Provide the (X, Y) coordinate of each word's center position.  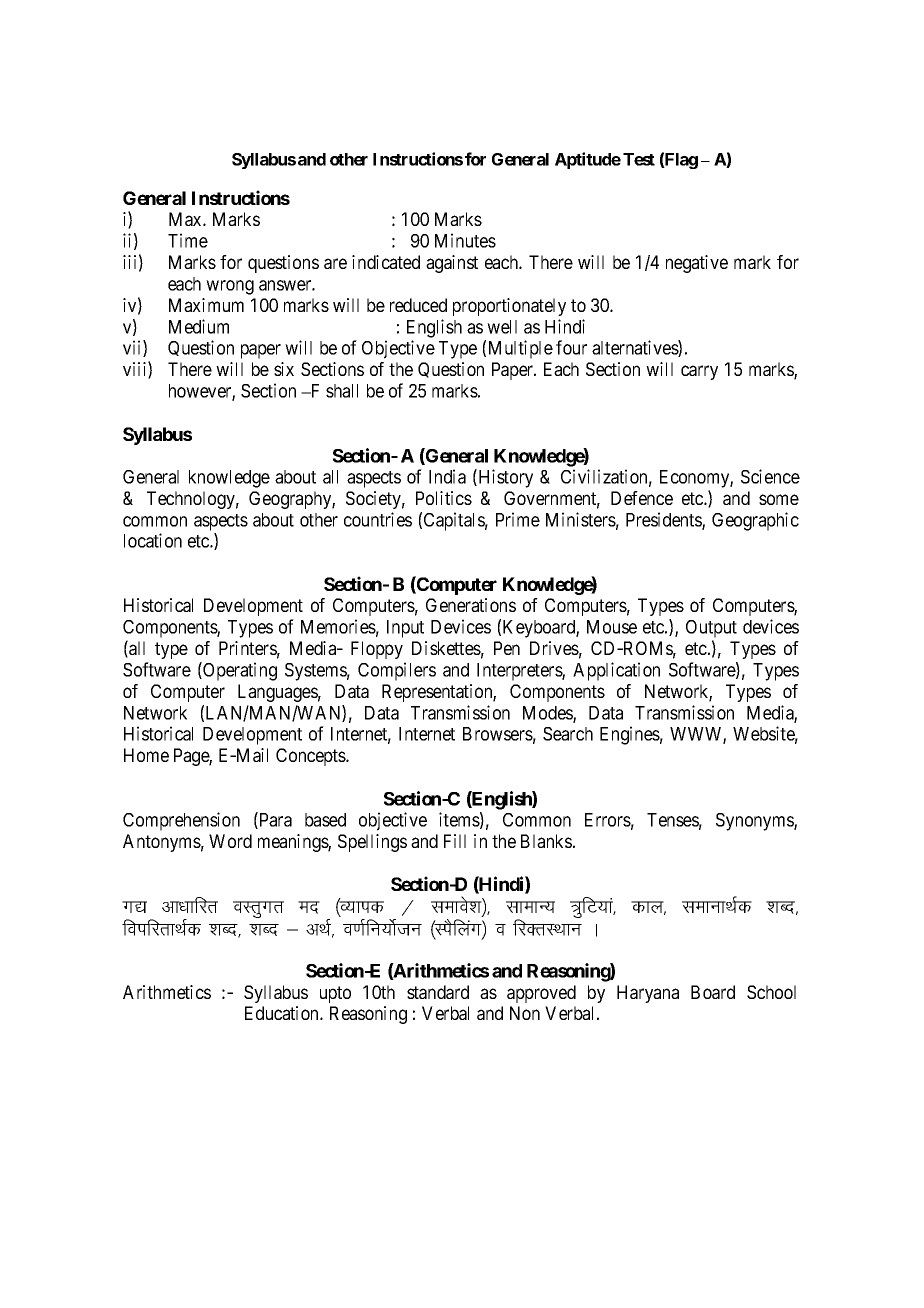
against (452, 264)
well (502, 327)
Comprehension (181, 821)
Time (188, 240)
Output (711, 629)
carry (699, 372)
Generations (471, 605)
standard (438, 992)
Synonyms (755, 822)
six (284, 369)
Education (283, 1013)
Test (639, 159)
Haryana (648, 994)
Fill (455, 841)
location (153, 540)
